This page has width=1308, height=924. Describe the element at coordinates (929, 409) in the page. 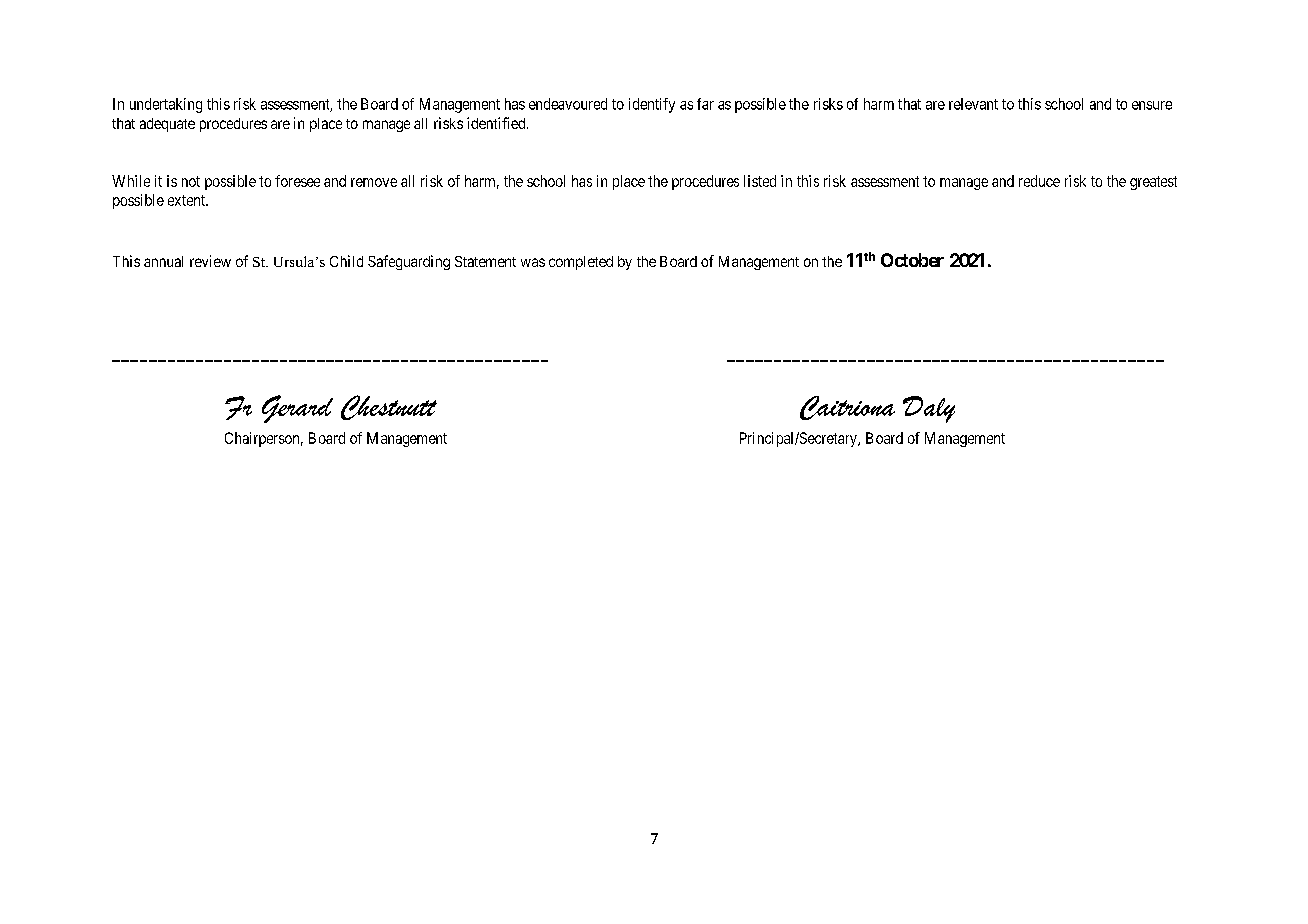

I see `Daly` at that location.
